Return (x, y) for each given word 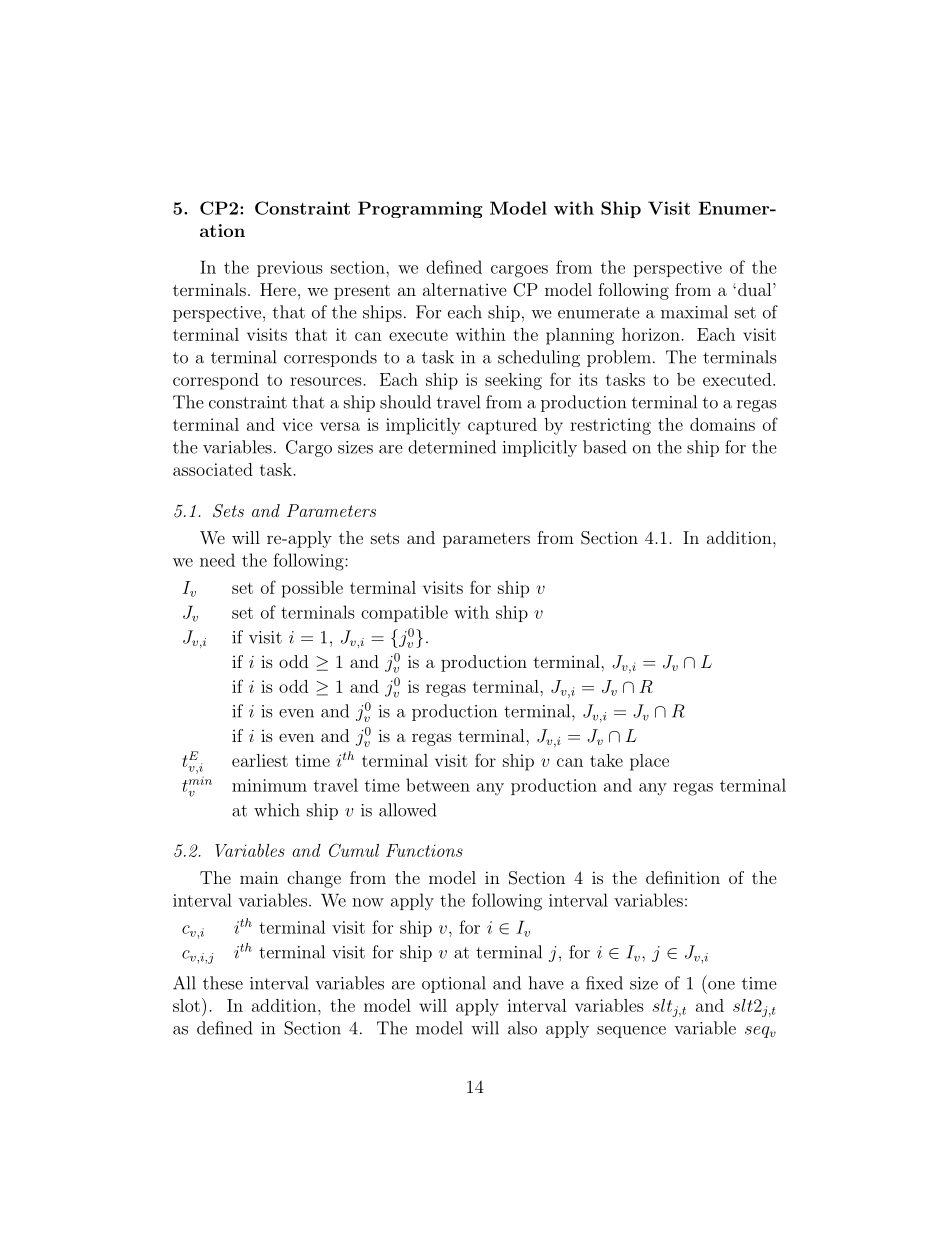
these (223, 983)
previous (290, 269)
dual (753, 289)
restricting (610, 426)
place (649, 762)
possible (312, 589)
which (277, 810)
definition (683, 877)
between (438, 785)
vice (298, 424)
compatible (404, 613)
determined (452, 447)
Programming (420, 209)
